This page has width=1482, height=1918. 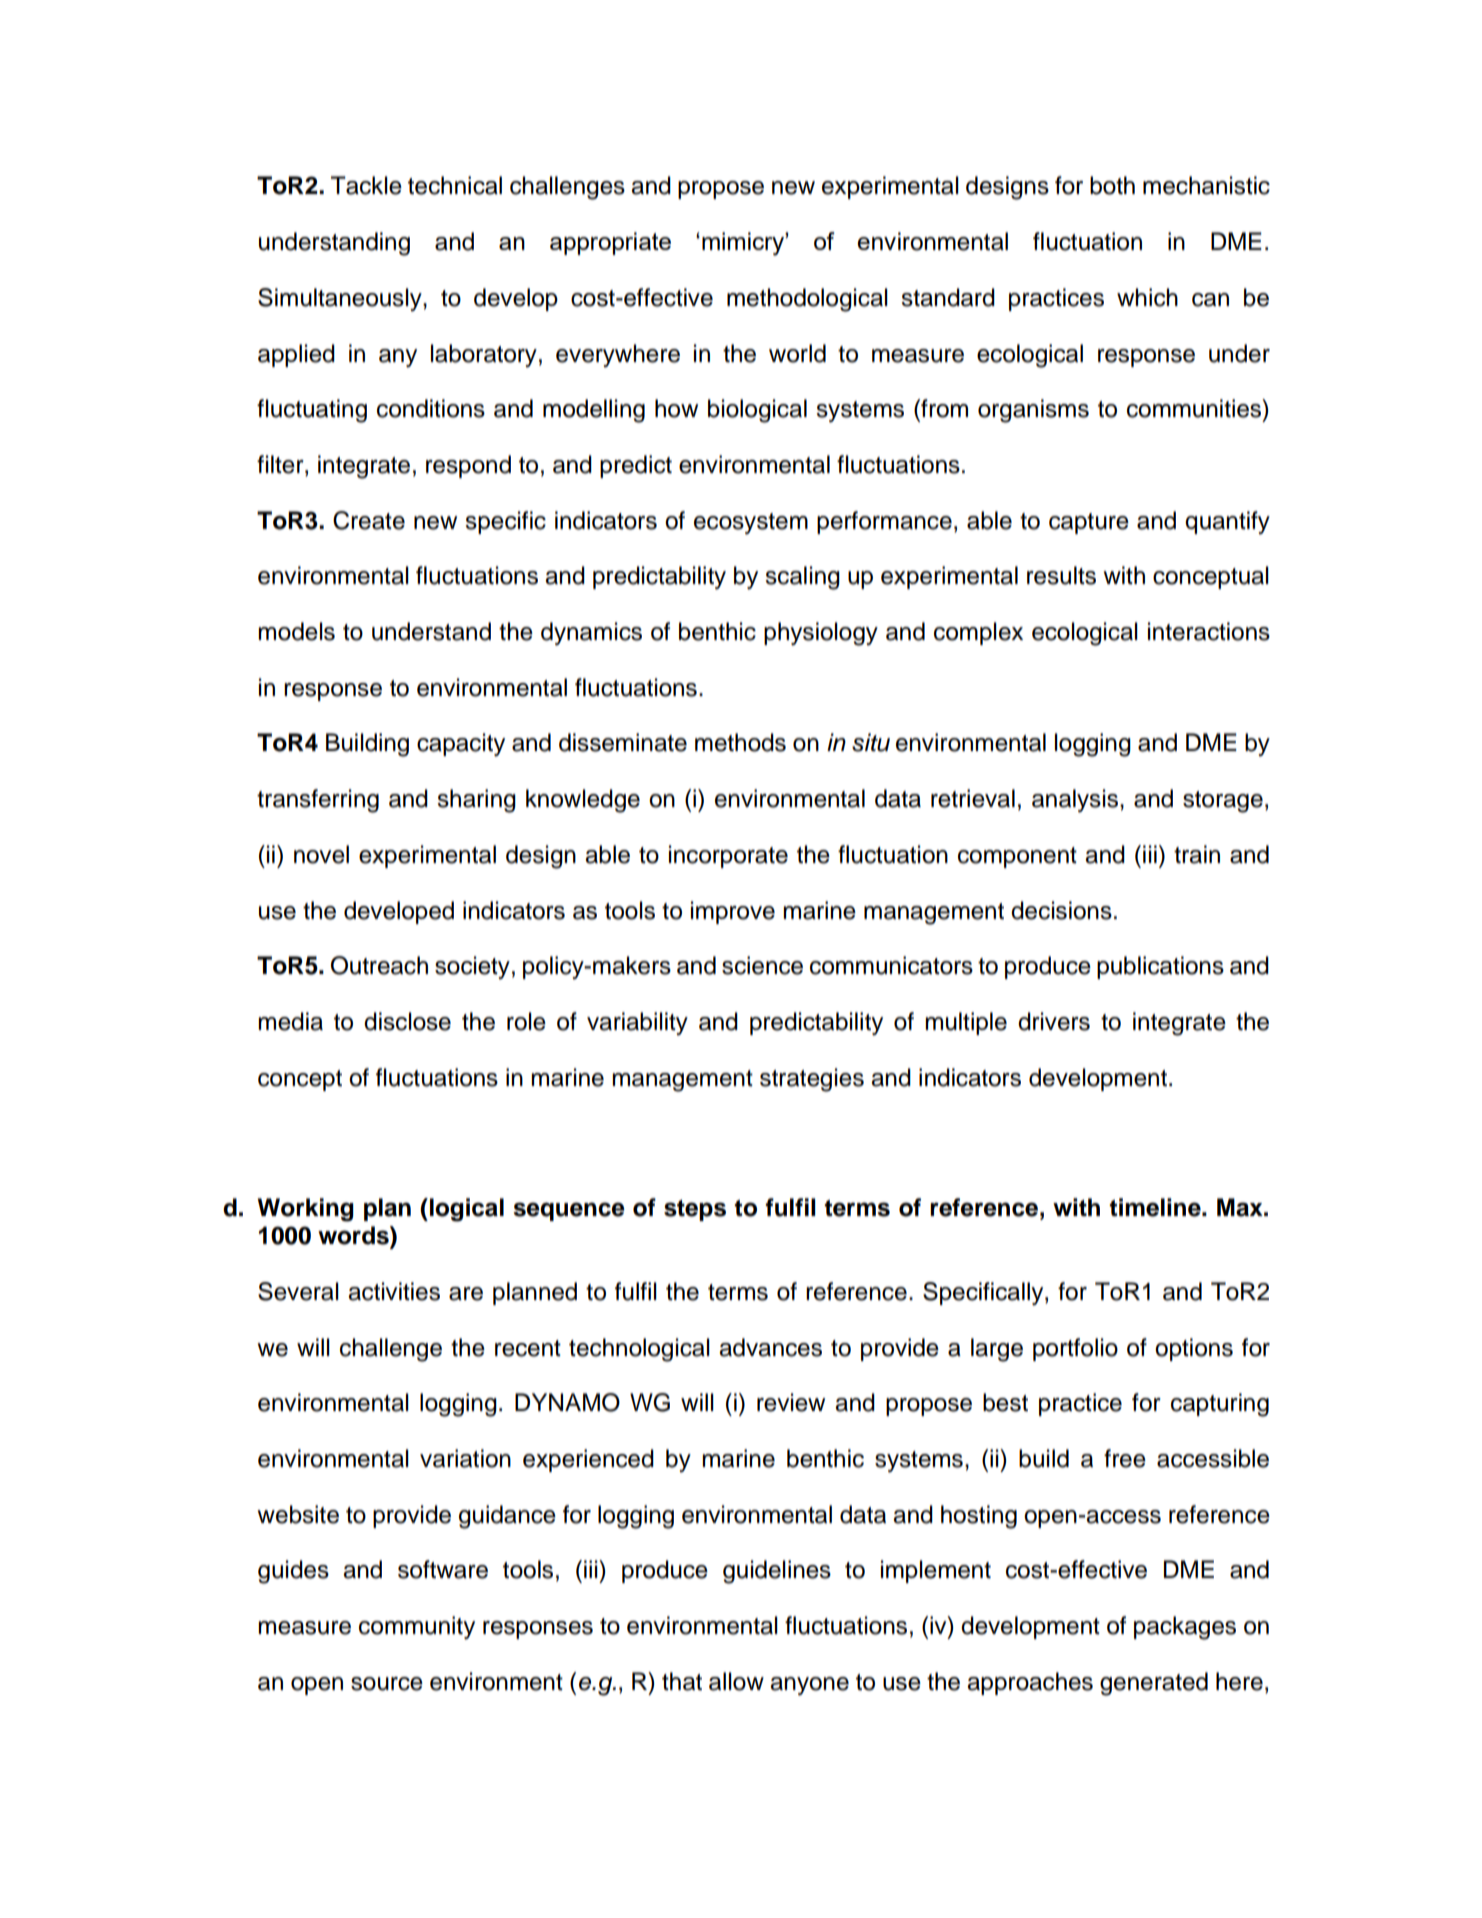 I want to click on appropriate, so click(x=610, y=243).
